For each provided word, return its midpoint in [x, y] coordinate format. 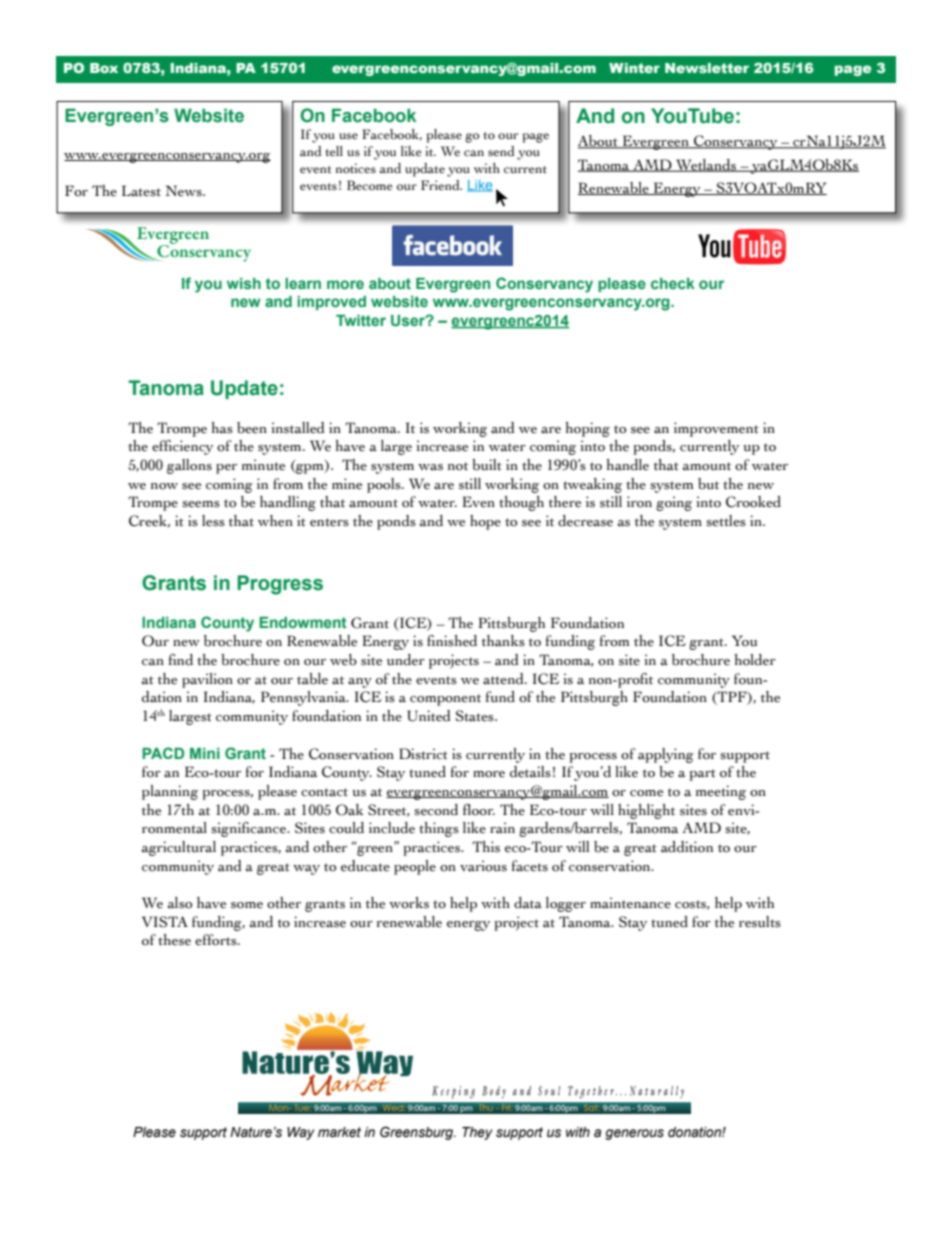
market [339, 1132]
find [180, 660]
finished [452, 641]
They [477, 1133]
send [501, 151]
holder [755, 660]
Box [104, 68]
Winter [634, 68]
